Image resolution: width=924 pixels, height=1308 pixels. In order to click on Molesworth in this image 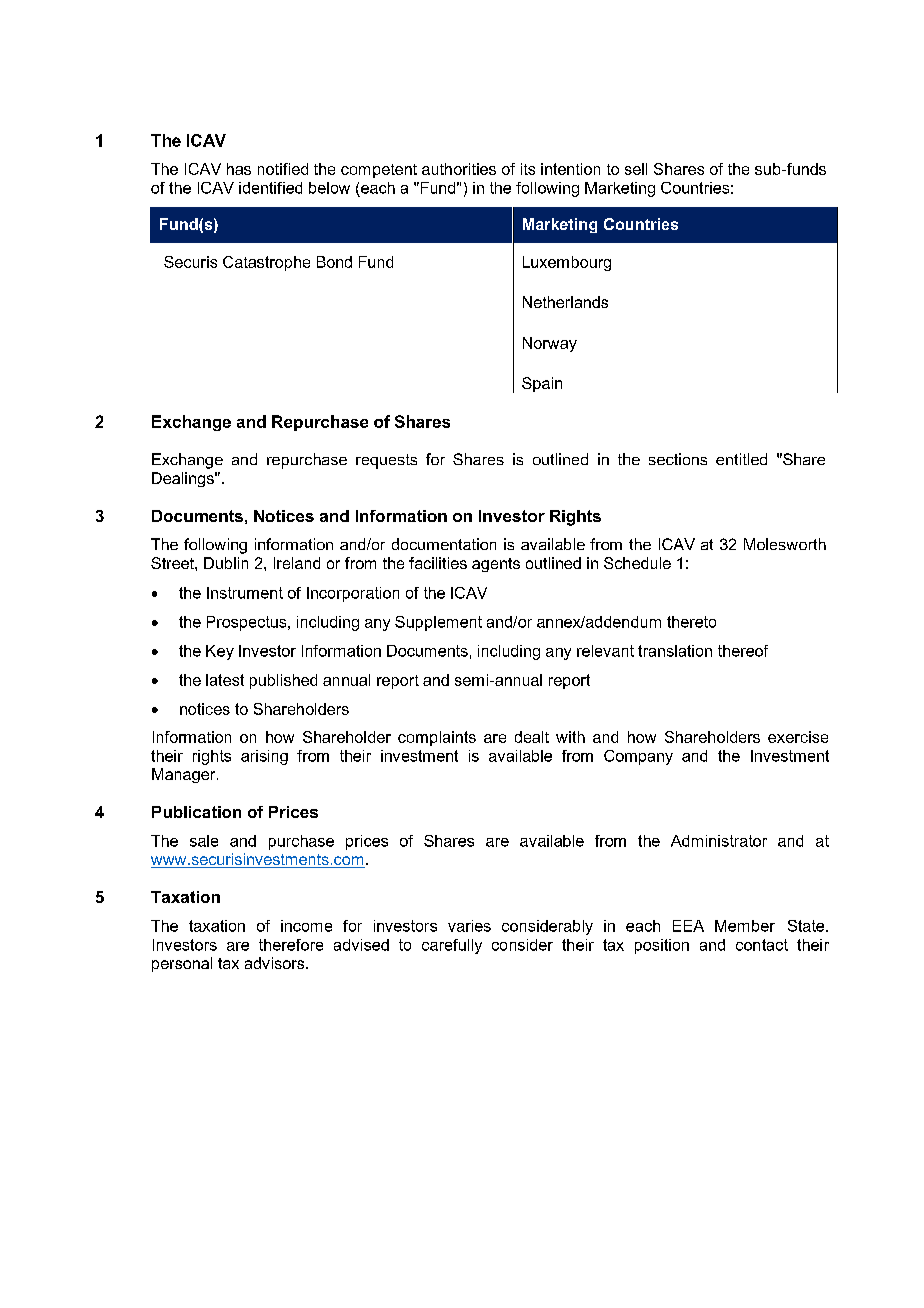, I will do `click(785, 544)`.
